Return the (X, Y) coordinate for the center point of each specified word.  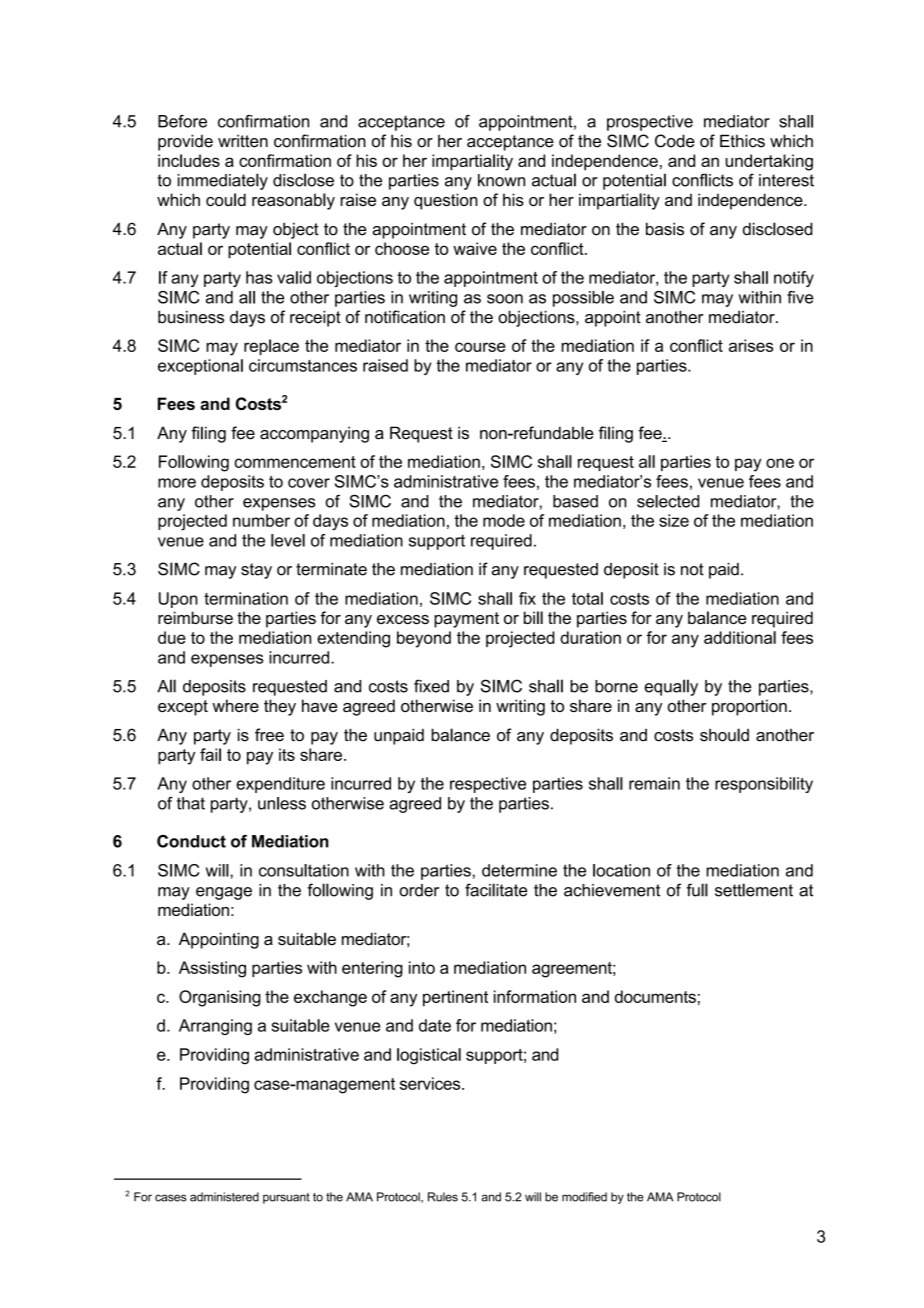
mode (504, 520)
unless (282, 803)
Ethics (742, 141)
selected (668, 501)
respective (488, 785)
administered (224, 1197)
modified (584, 1197)
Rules (443, 1197)
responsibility (764, 785)
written (243, 141)
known (501, 180)
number (261, 520)
